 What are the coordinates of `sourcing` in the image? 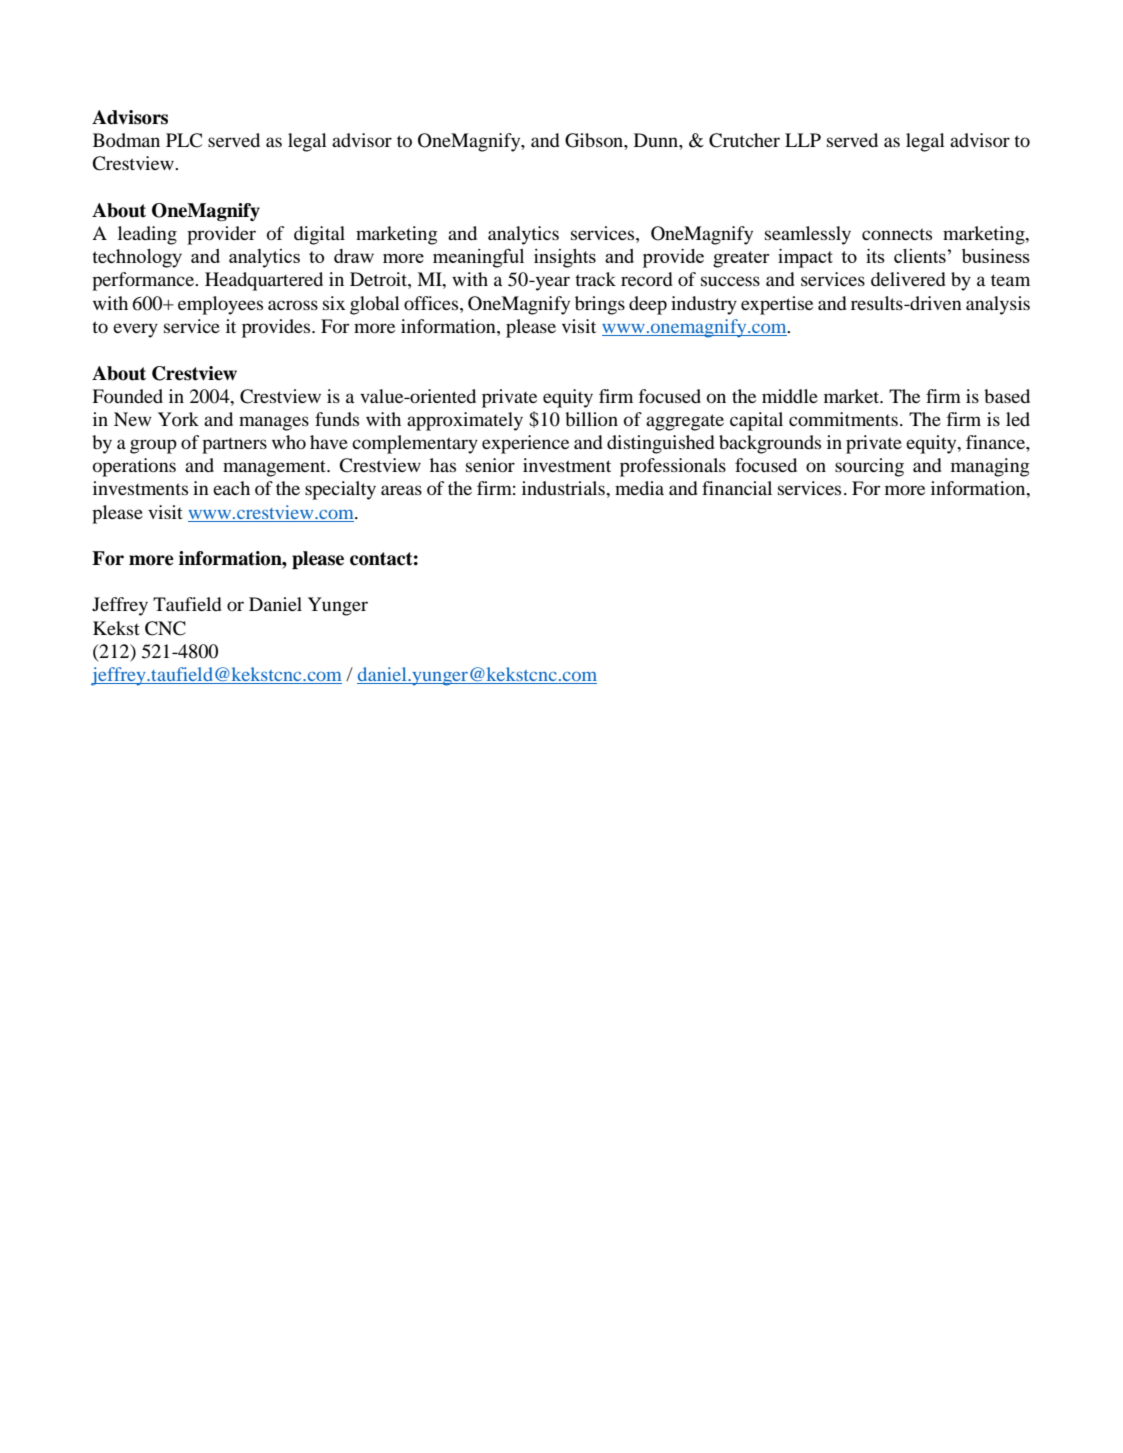 It's located at (869, 467).
